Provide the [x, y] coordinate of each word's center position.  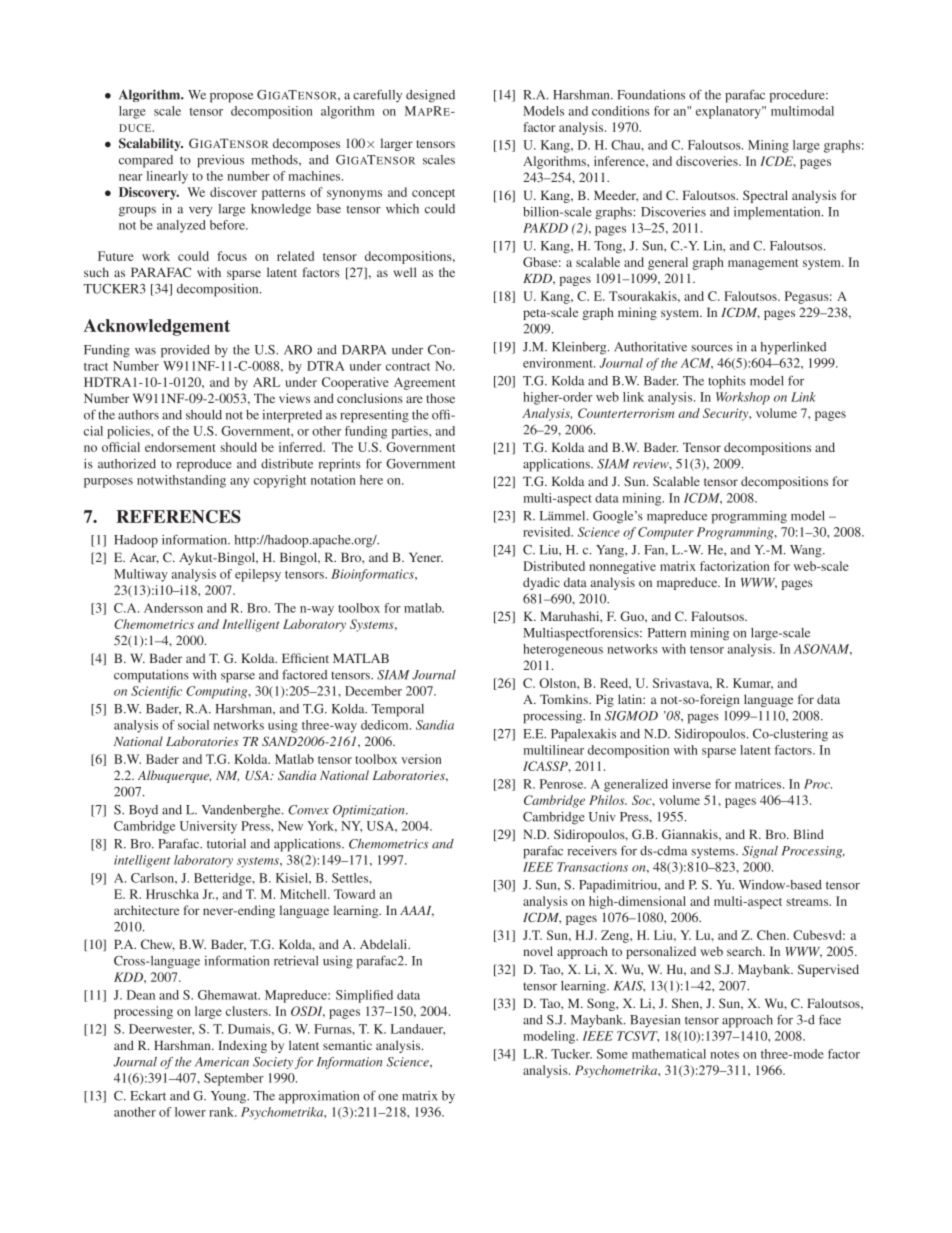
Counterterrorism [626, 413]
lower [190, 1112]
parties [411, 432]
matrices [759, 784]
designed [430, 96]
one [388, 1097]
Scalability [151, 144]
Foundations [651, 95]
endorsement [180, 447]
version [421, 759]
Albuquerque [174, 776]
